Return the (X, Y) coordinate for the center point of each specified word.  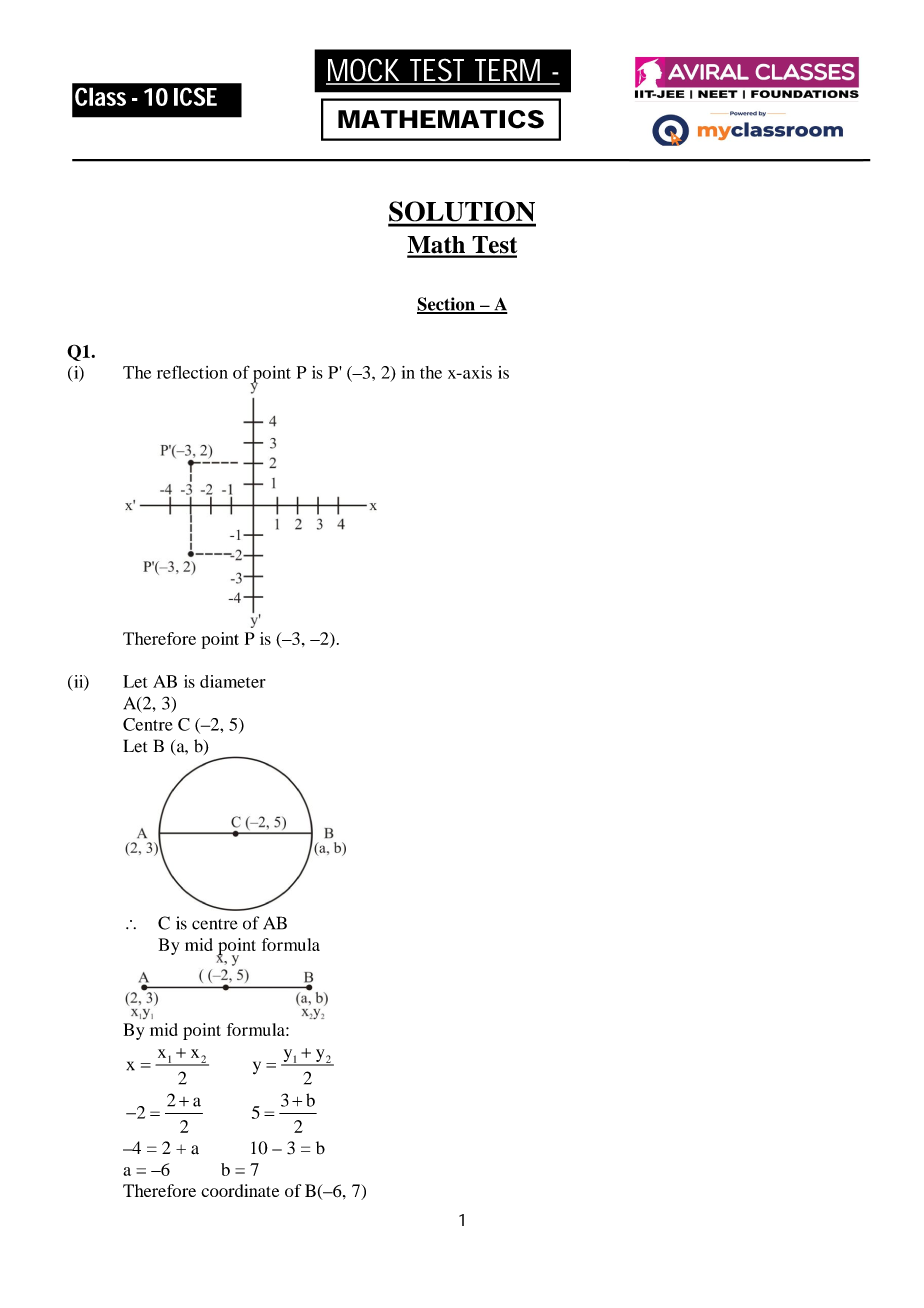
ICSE (195, 96)
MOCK (365, 71)
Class (100, 96)
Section (447, 305)
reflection (192, 372)
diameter (233, 681)
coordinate (240, 1190)
